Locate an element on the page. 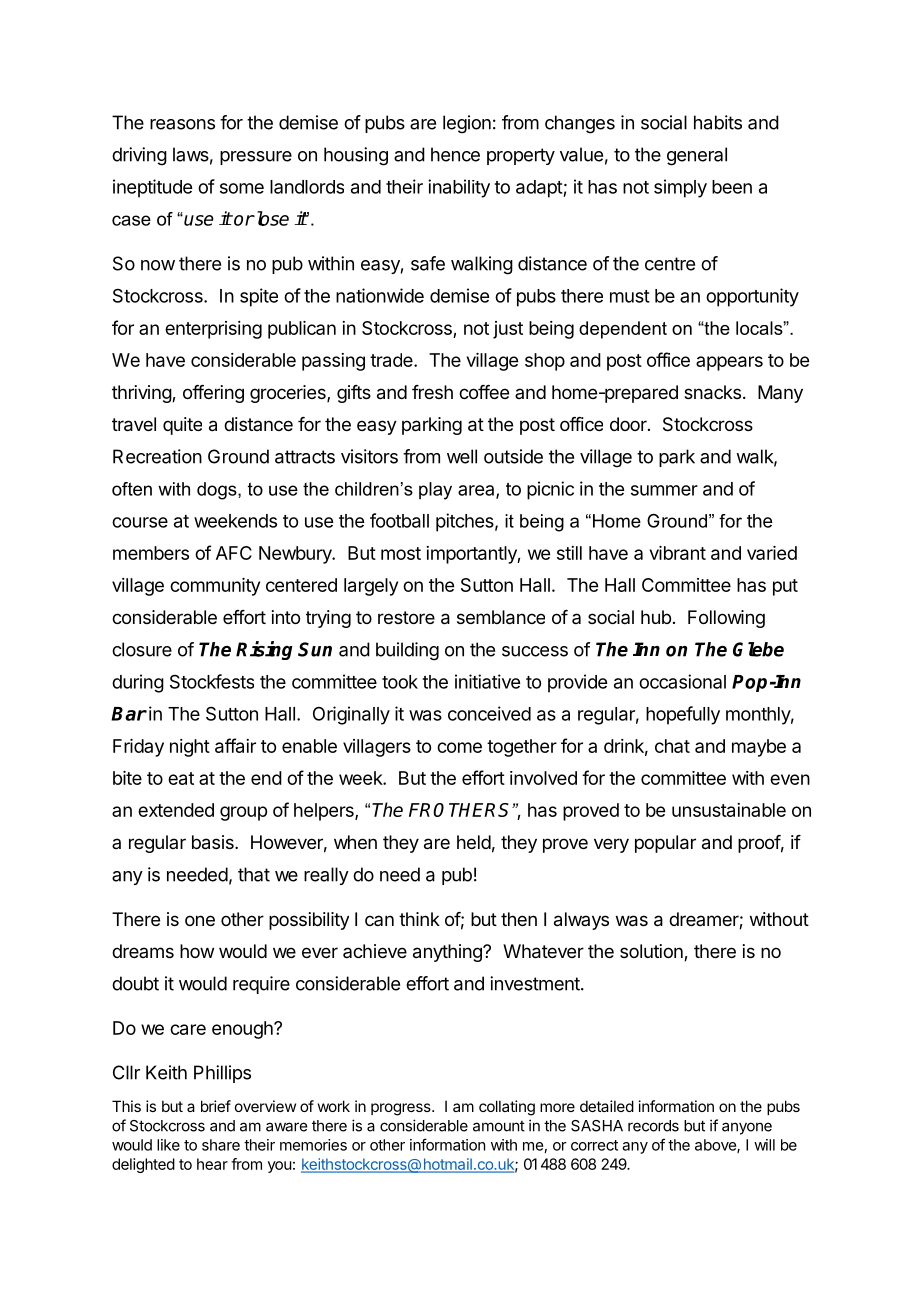 The width and height of the image is (924, 1308). hence is located at coordinates (455, 154).
